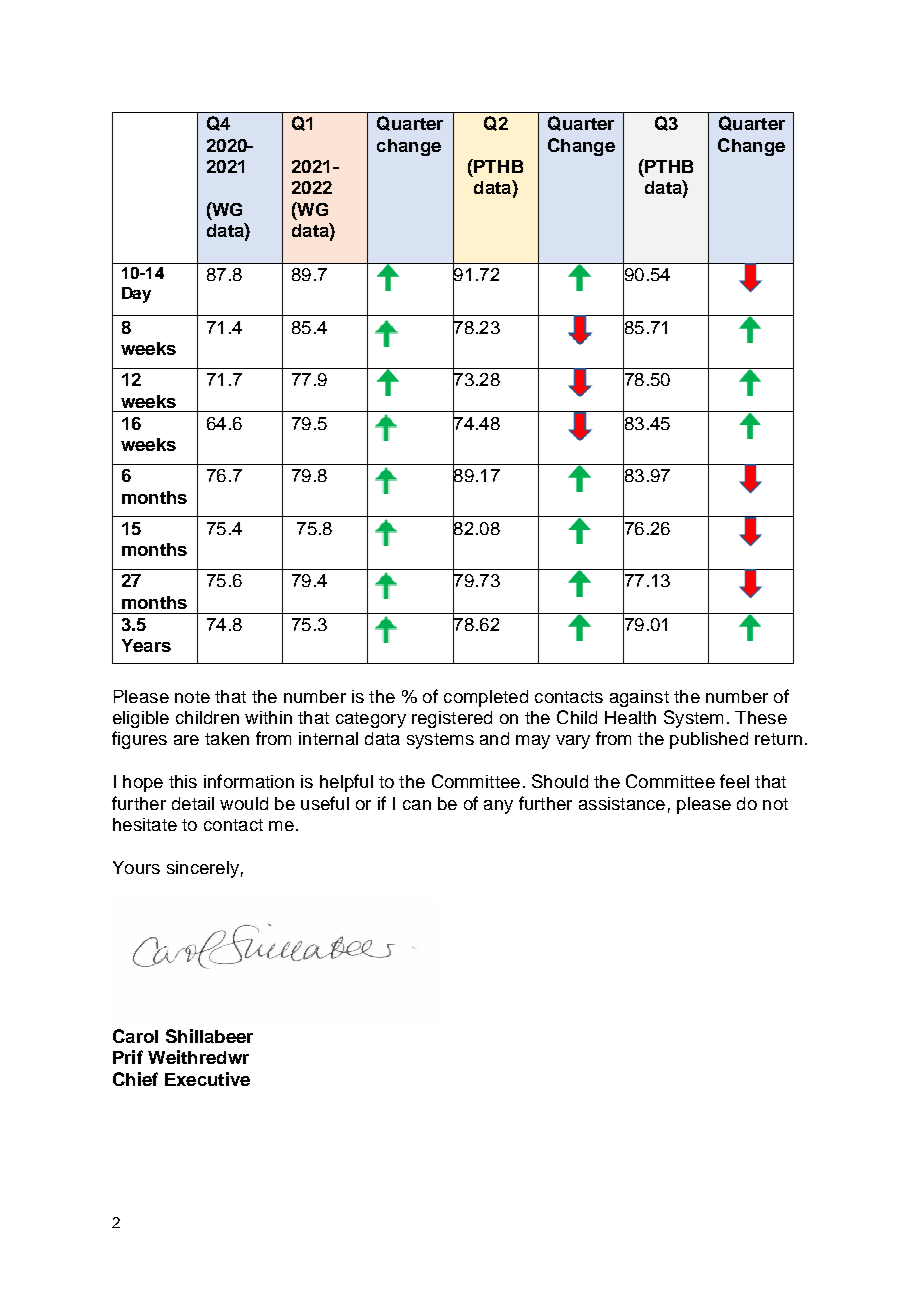  What do you see at coordinates (639, 698) in the image?
I see `against` at bounding box center [639, 698].
